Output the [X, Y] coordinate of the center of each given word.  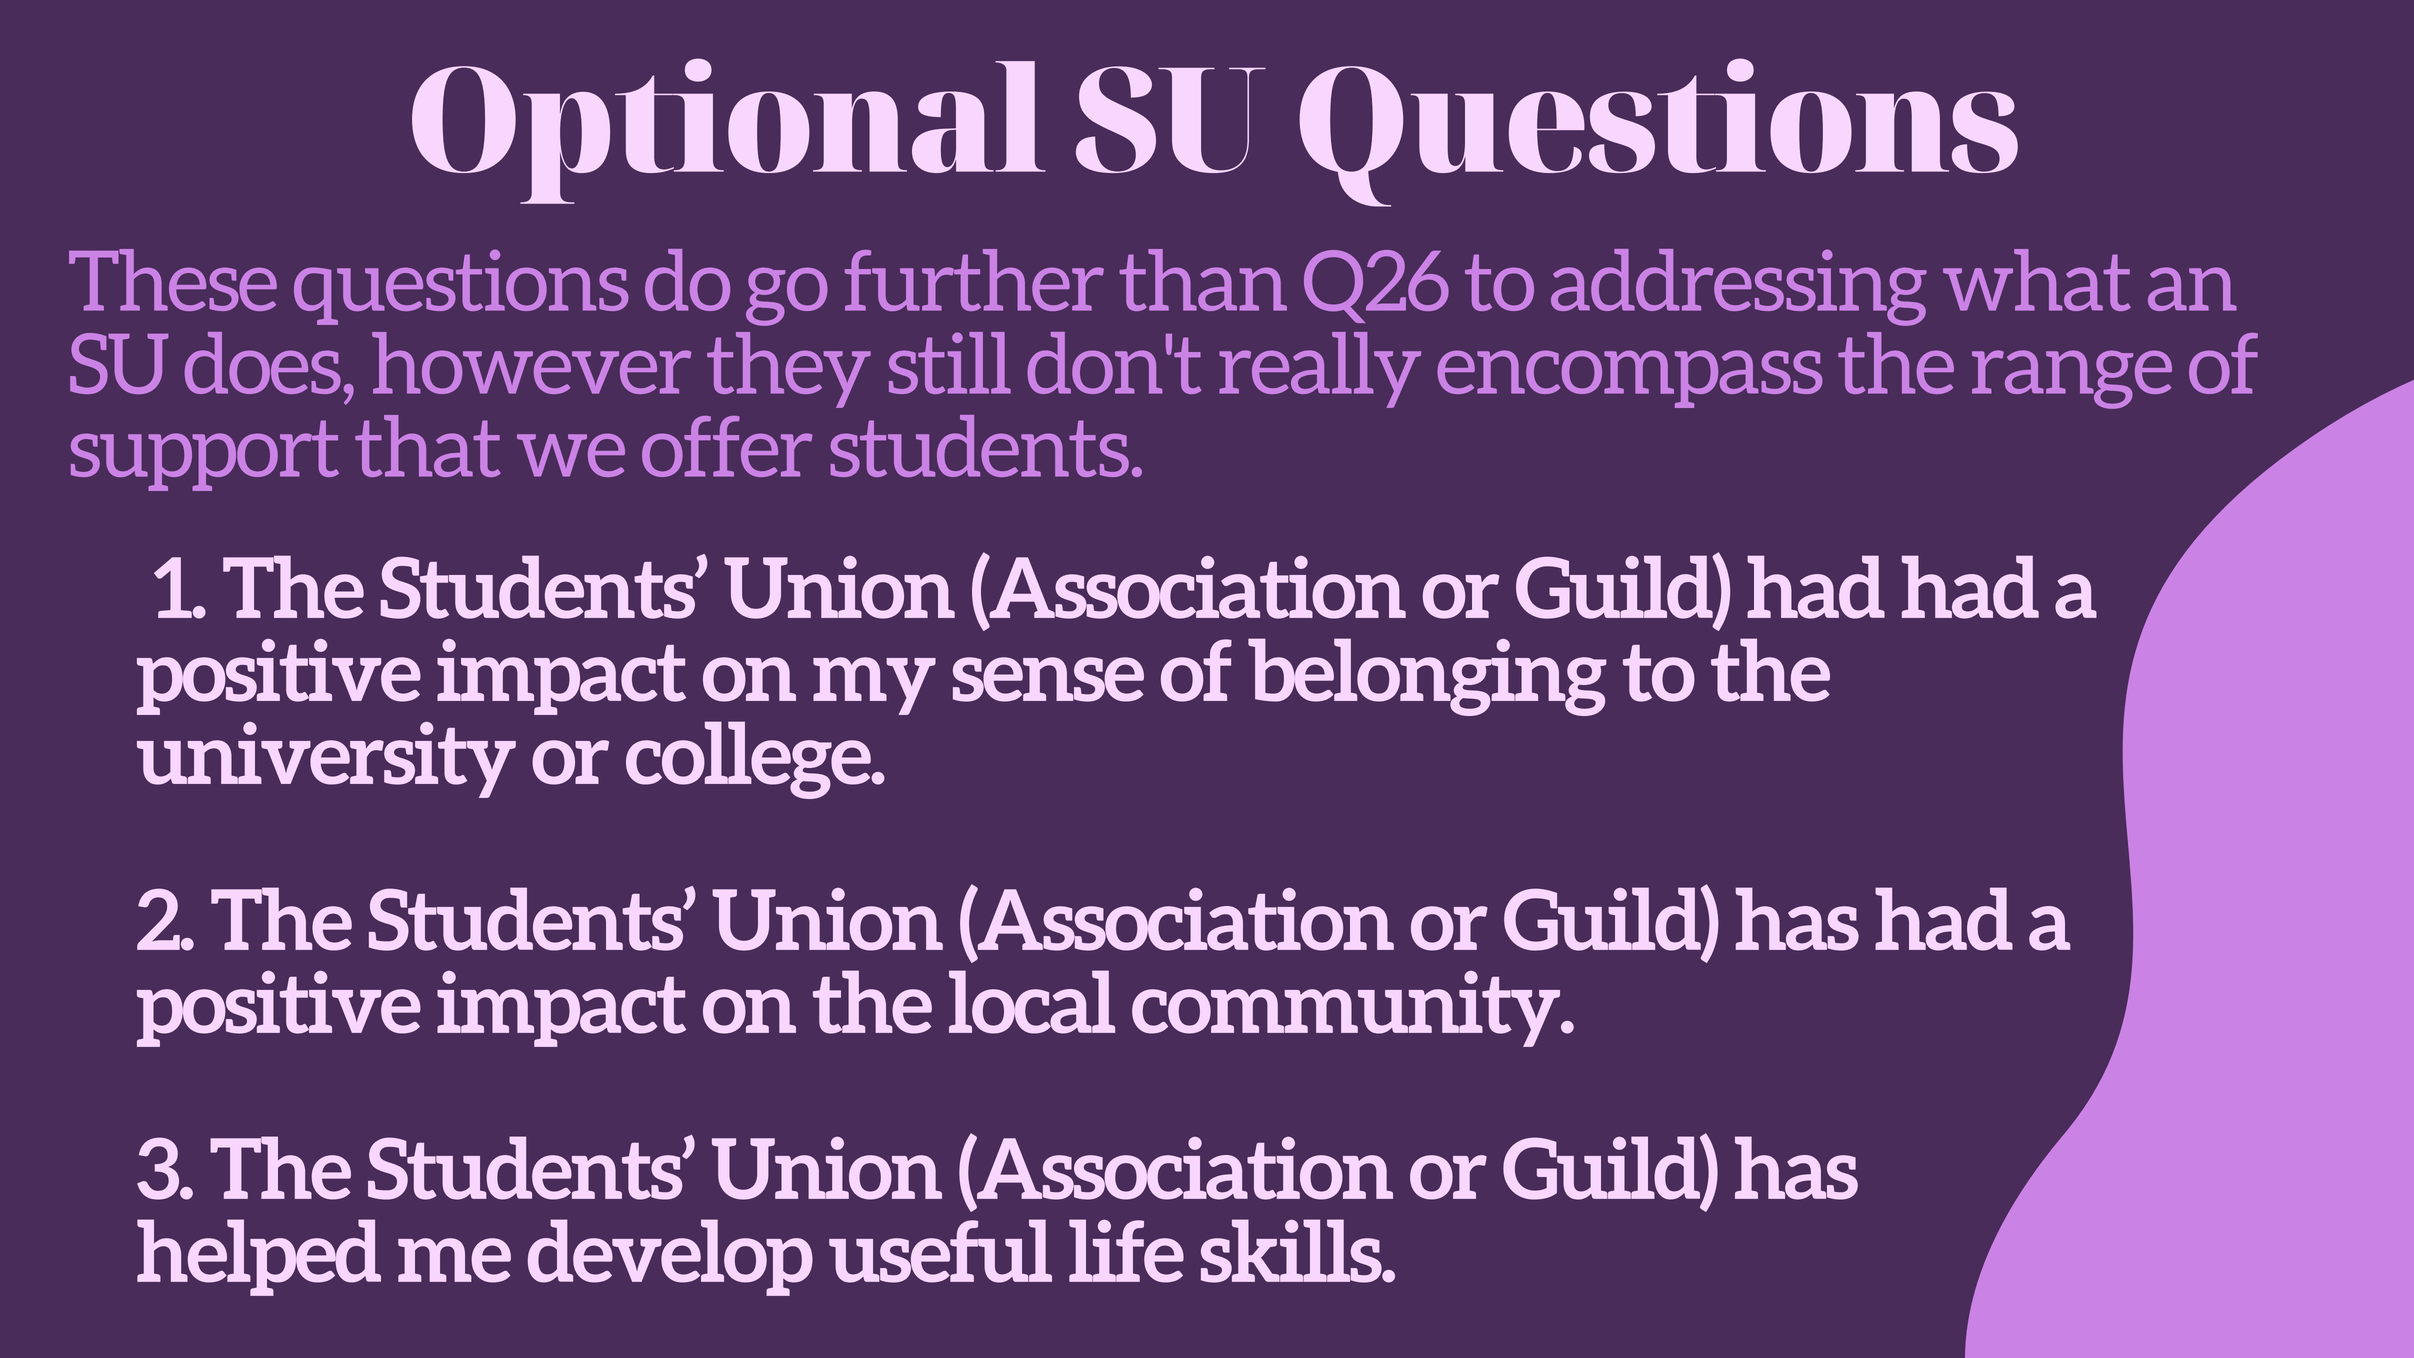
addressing [1739, 287]
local [1032, 1002]
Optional [729, 131]
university [326, 759]
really [1320, 370]
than [1203, 280]
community [1347, 1008]
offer [727, 446]
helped [259, 1257]
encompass [1630, 379]
